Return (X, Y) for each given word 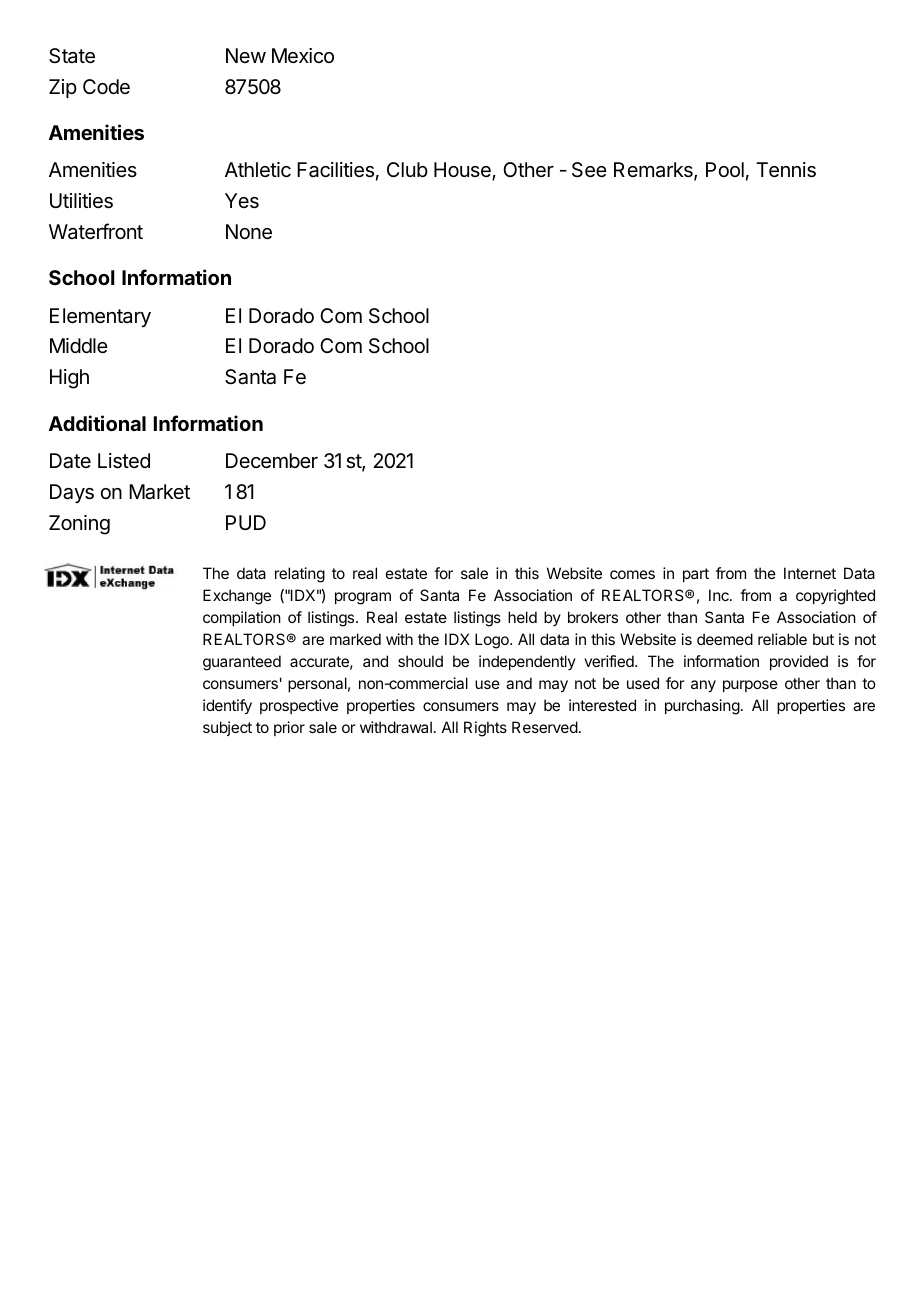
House (463, 171)
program (363, 598)
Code (106, 86)
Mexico (303, 55)
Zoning (79, 525)
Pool (725, 169)
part (696, 575)
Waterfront (96, 231)
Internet (810, 573)
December (272, 461)
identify (227, 707)
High (69, 379)
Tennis (786, 170)
